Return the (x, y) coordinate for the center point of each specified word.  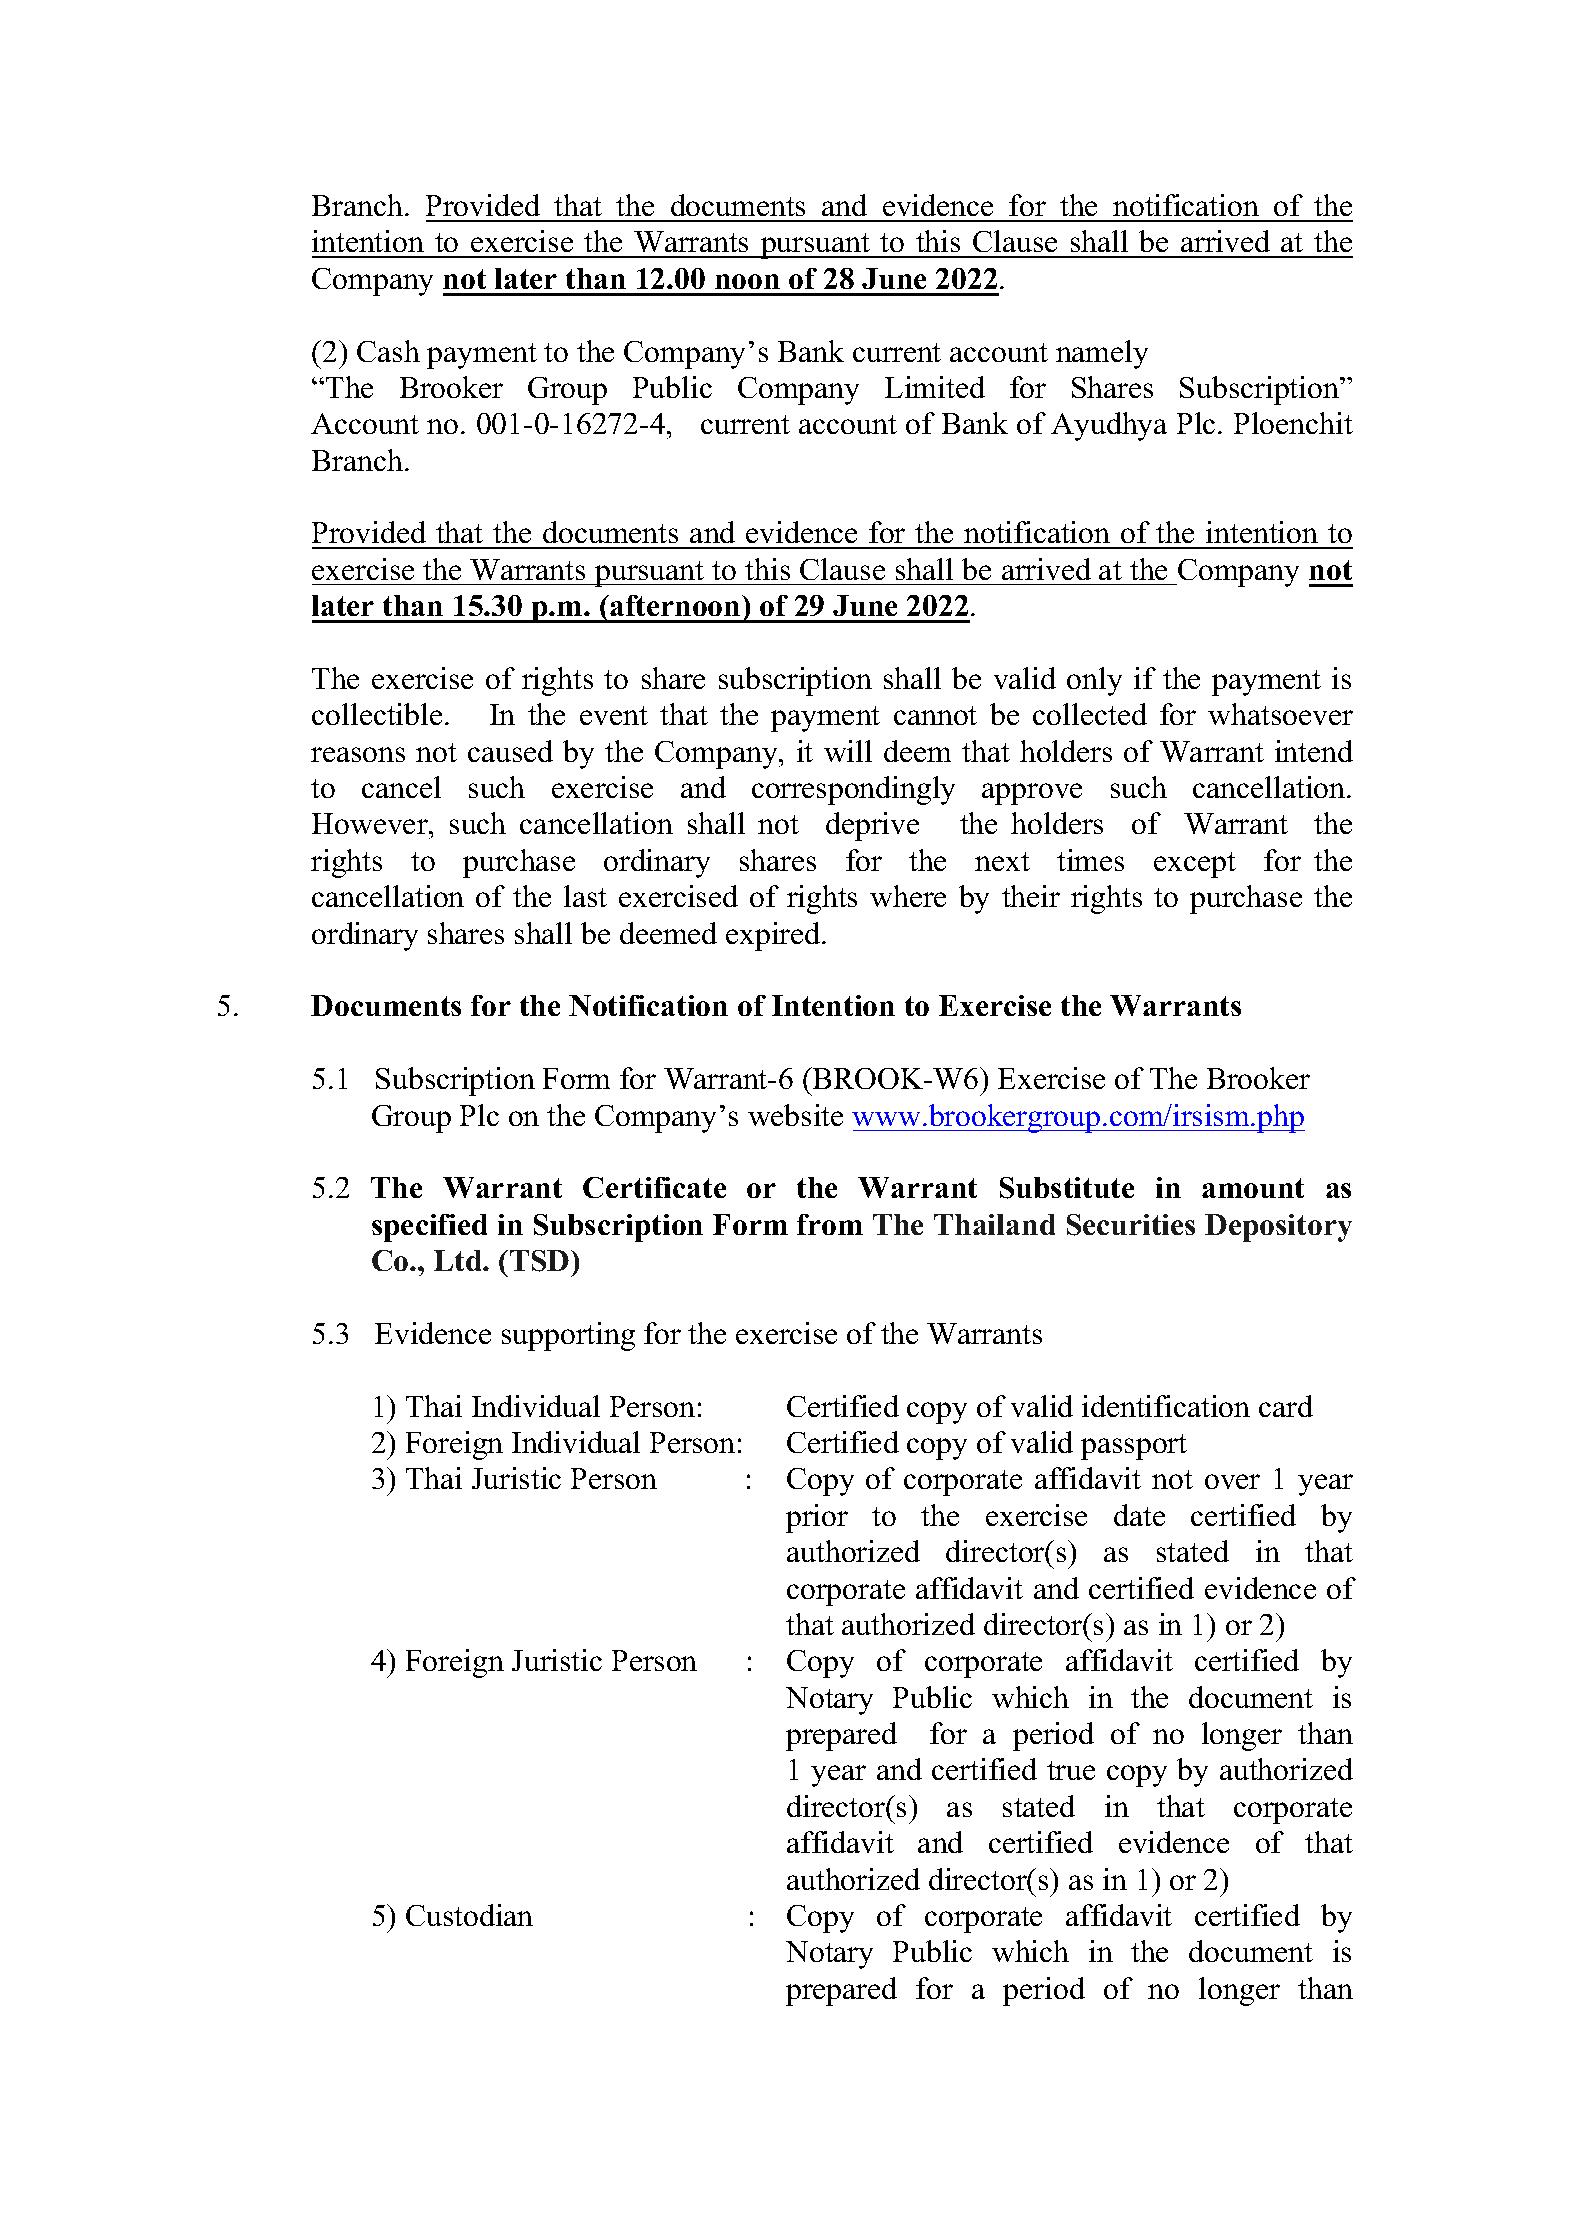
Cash (388, 351)
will (848, 751)
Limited (935, 387)
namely (1102, 354)
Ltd (459, 1260)
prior (817, 1518)
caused (510, 751)
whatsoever (1280, 714)
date (1139, 1515)
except (1195, 865)
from (830, 1224)
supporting (568, 1336)
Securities (1131, 1225)
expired (774, 936)
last (585, 896)
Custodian (469, 1915)
